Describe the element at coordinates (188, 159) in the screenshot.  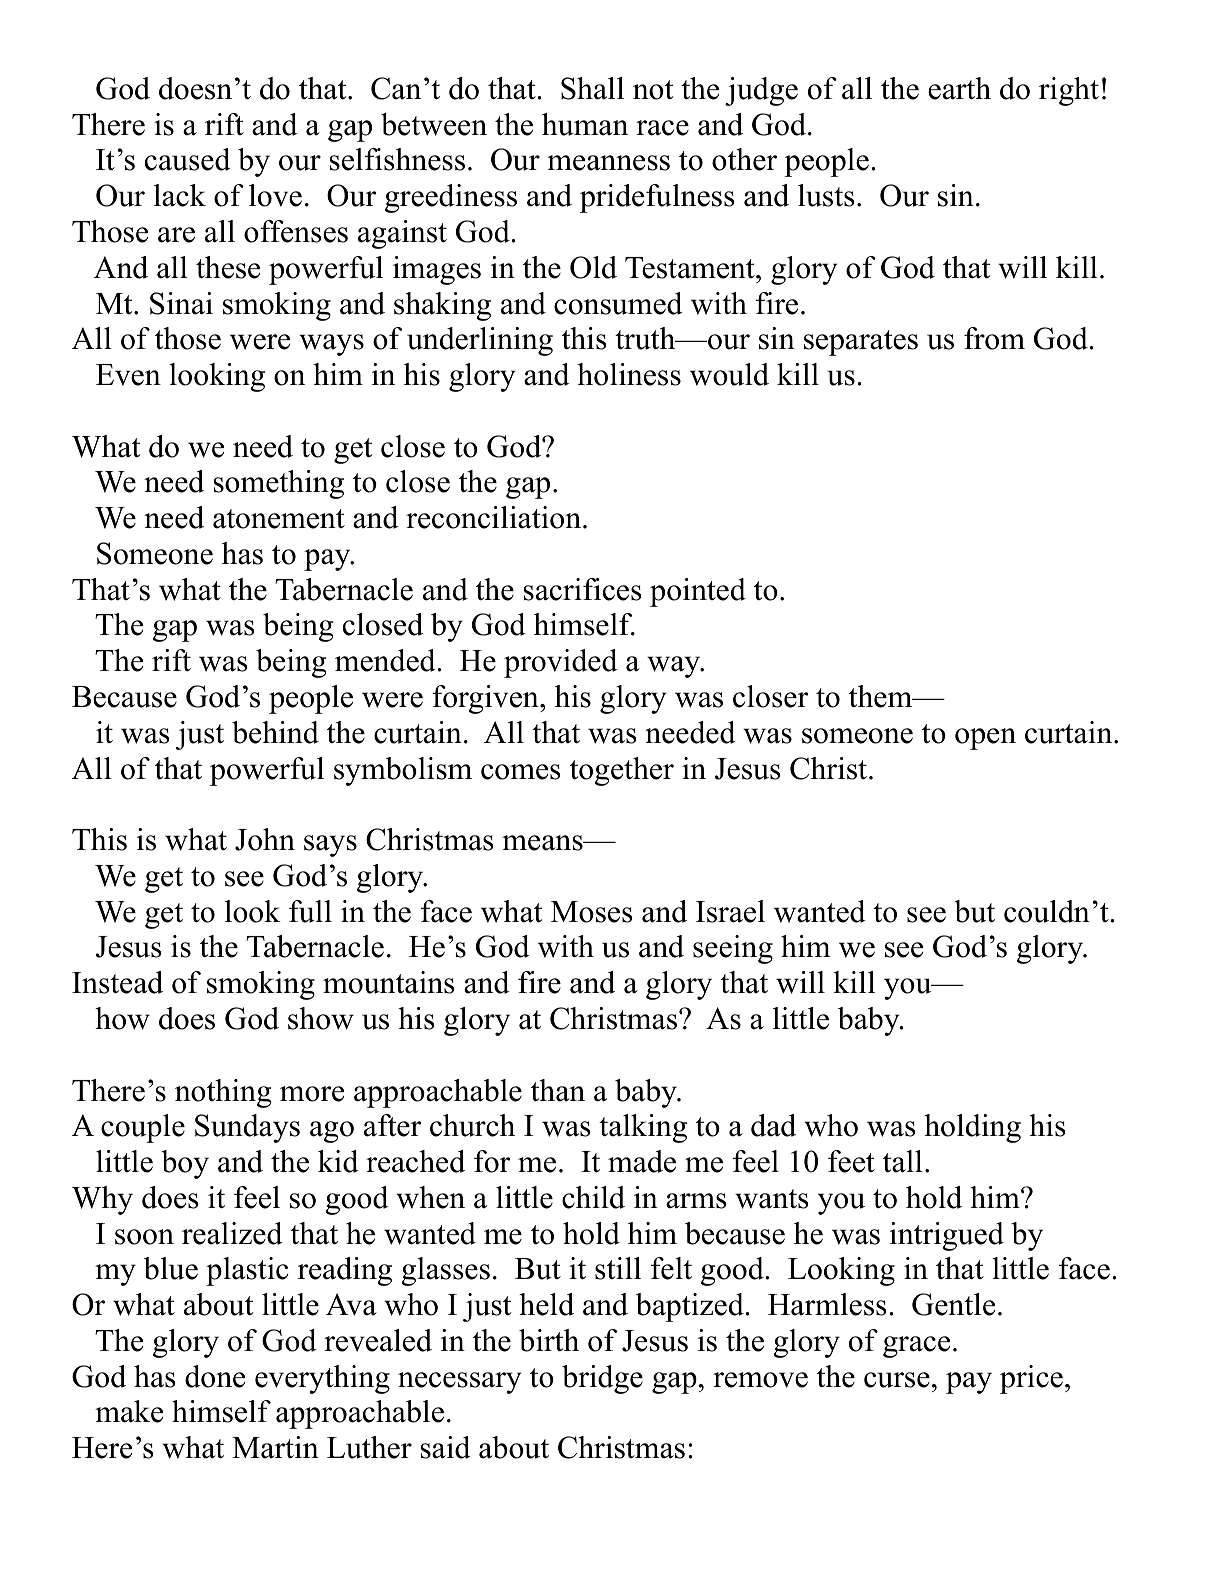
I see `caused` at that location.
